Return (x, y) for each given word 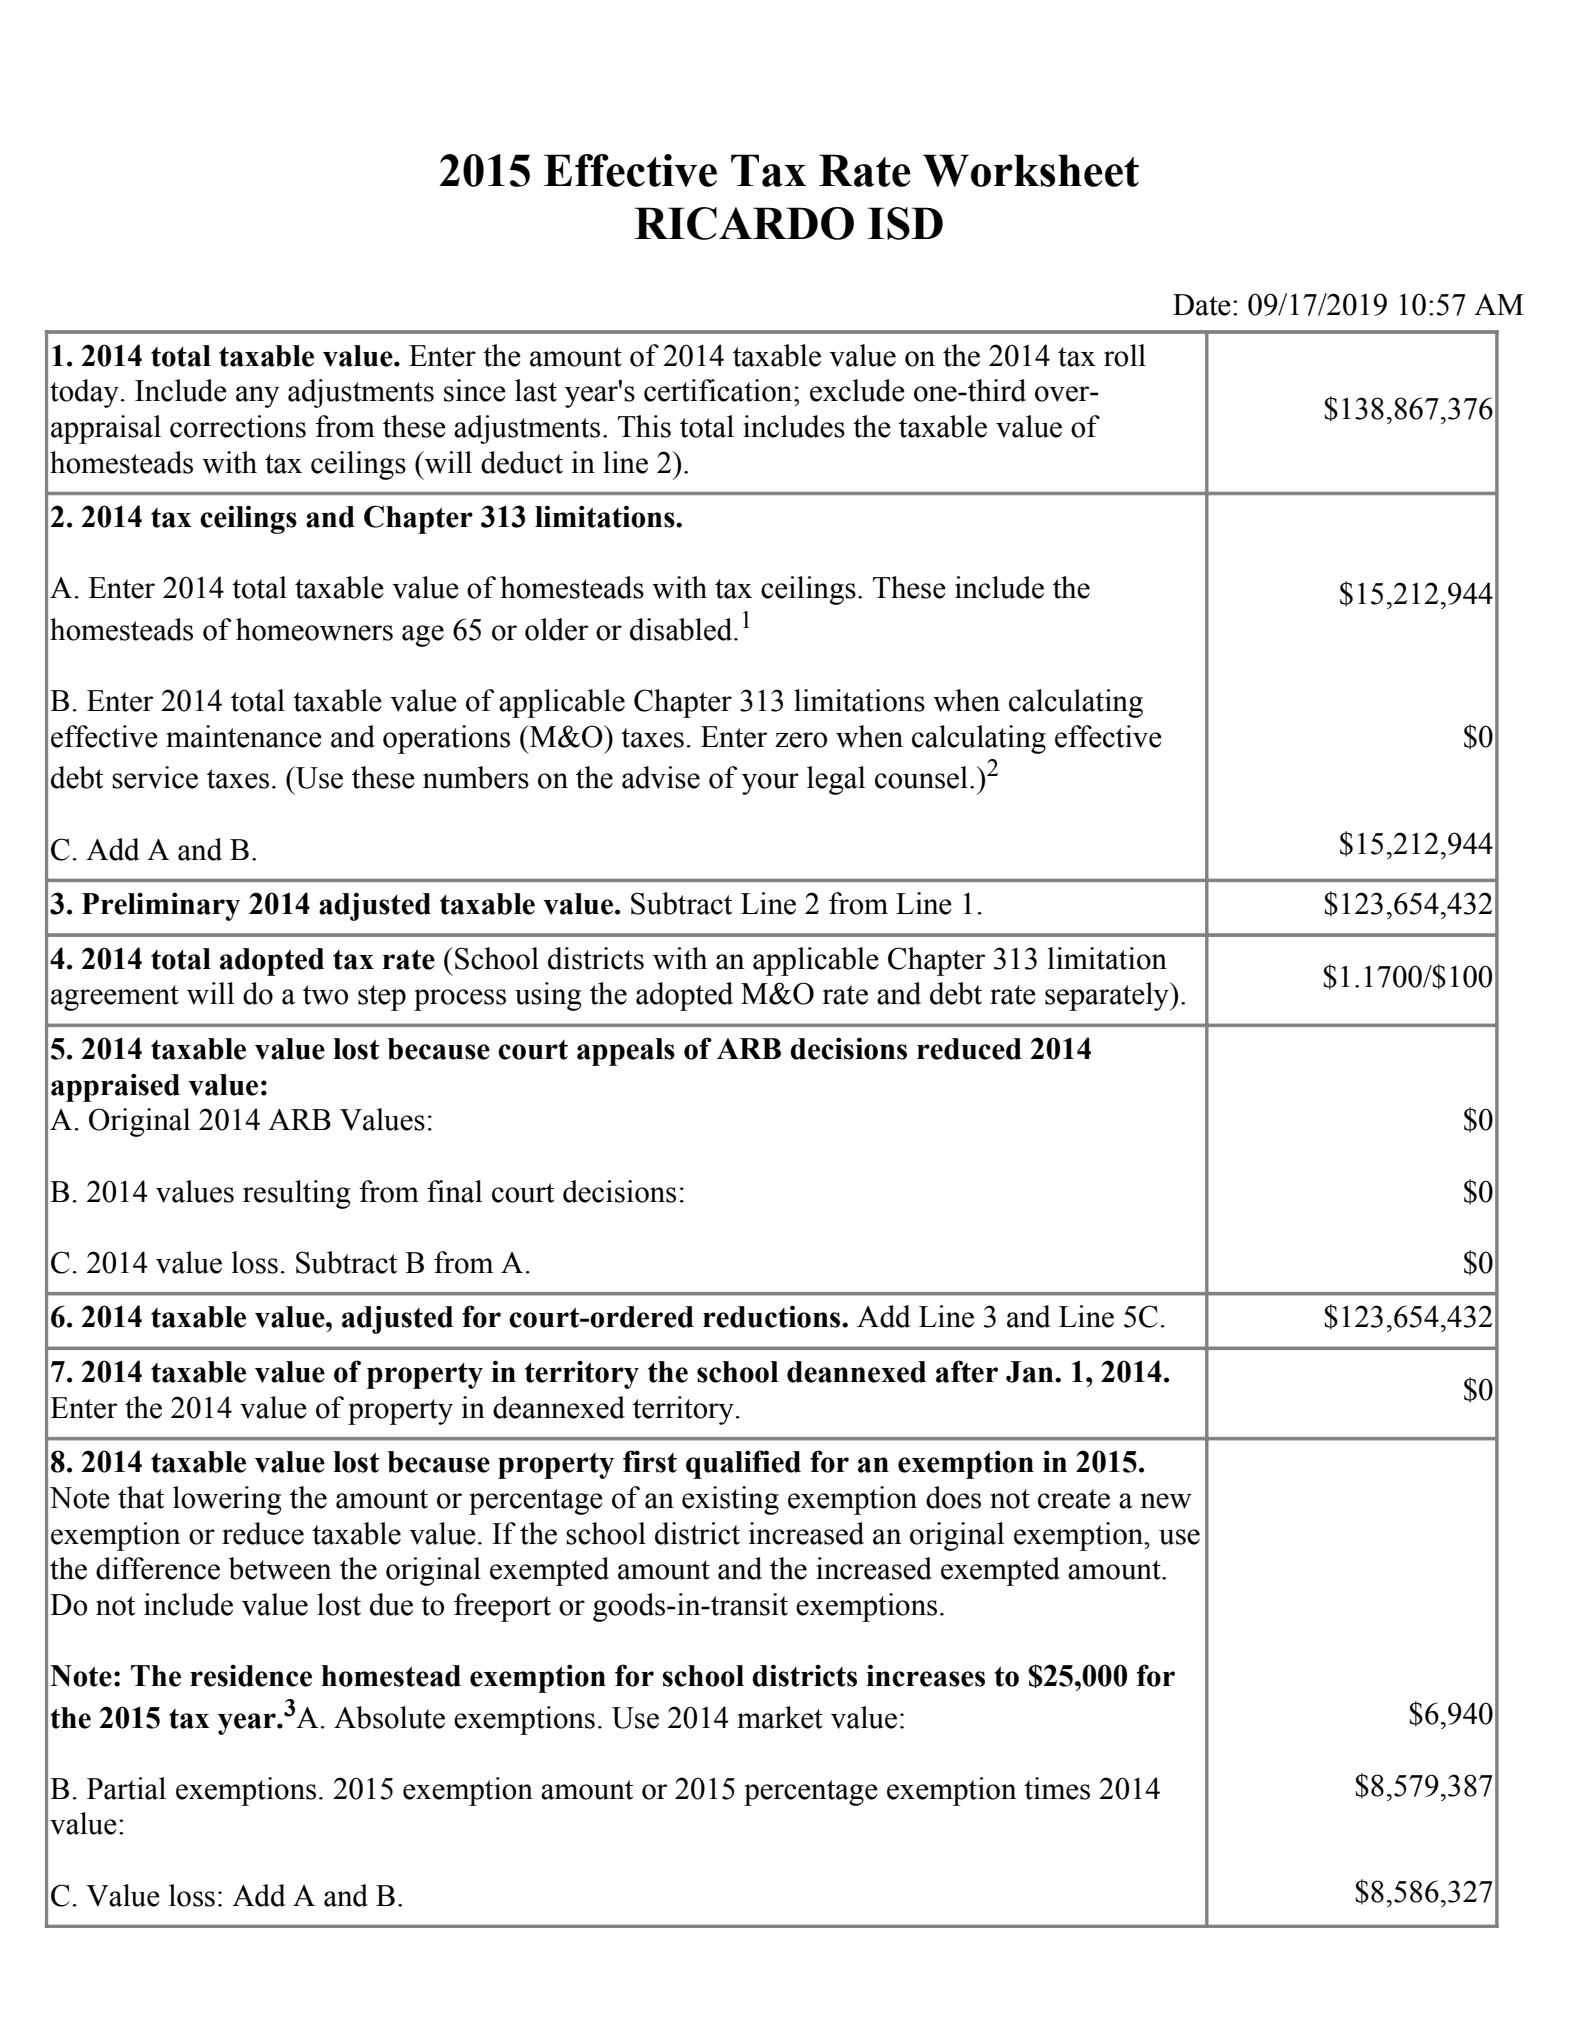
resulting (296, 1194)
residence (251, 1675)
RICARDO (744, 223)
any (257, 397)
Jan (1031, 1372)
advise (661, 777)
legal (836, 780)
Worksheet (1031, 170)
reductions (773, 1316)
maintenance (244, 736)
